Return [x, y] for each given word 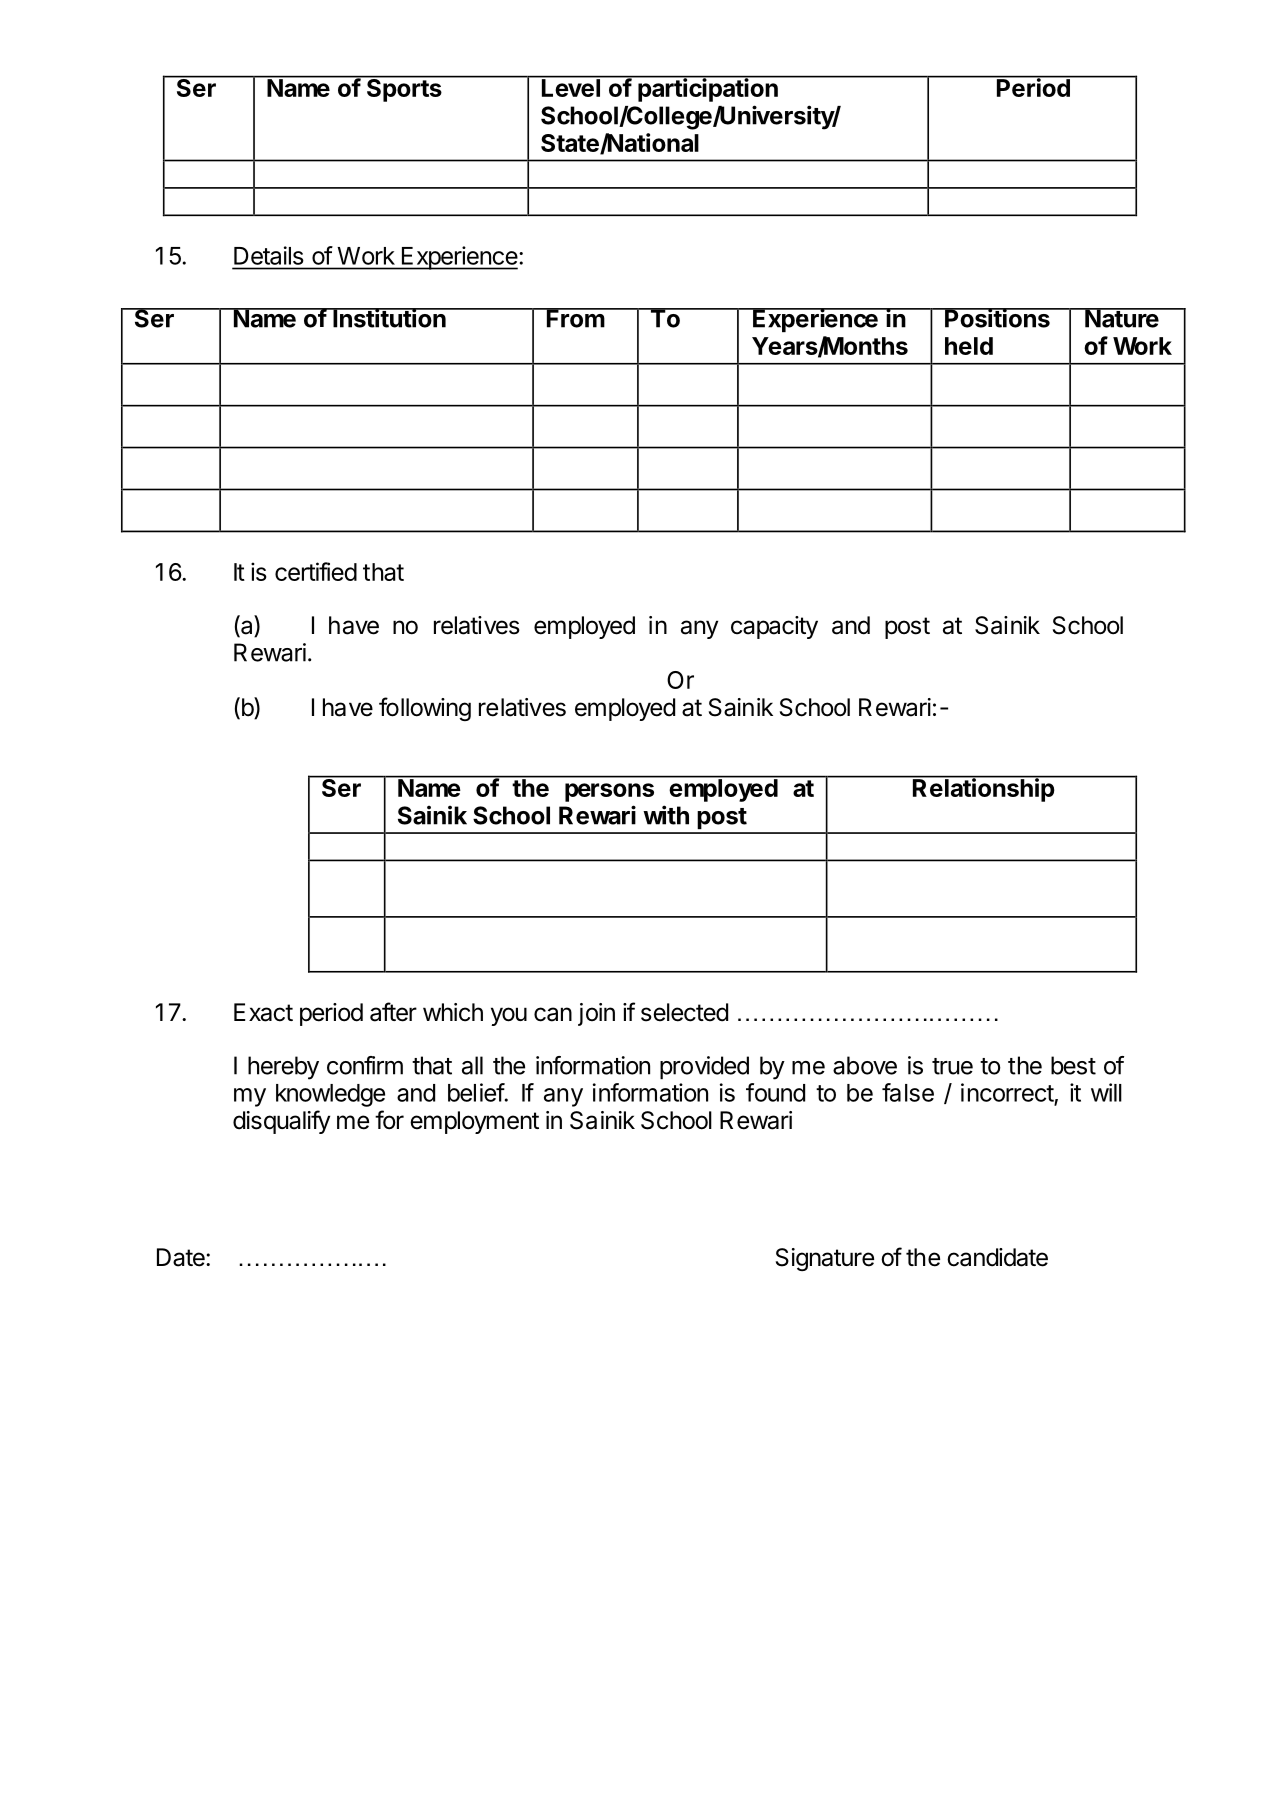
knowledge [330, 1095]
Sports [404, 89]
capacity [774, 627]
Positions [997, 318]
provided [704, 1067]
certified [316, 571]
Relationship [984, 789]
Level [571, 87]
